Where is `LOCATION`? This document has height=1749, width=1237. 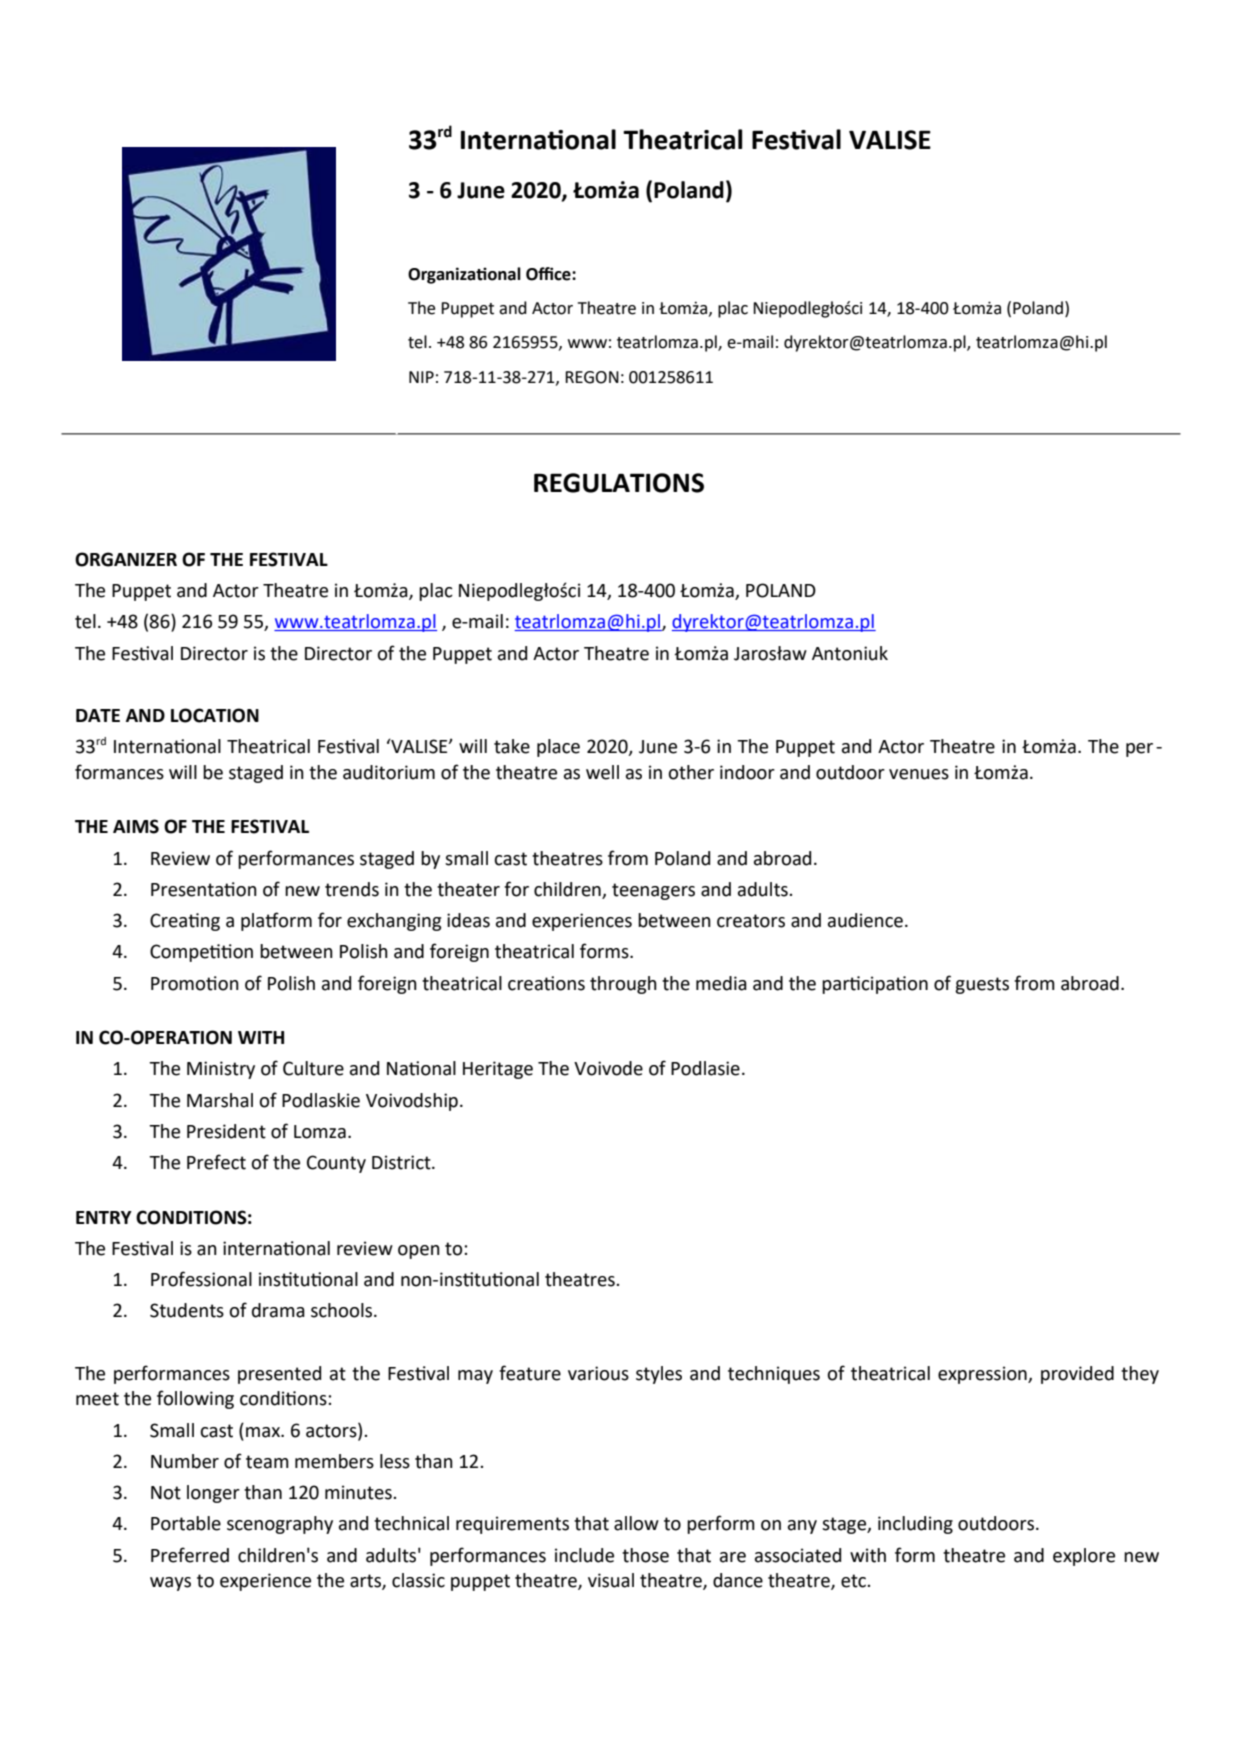 LOCATION is located at coordinates (215, 715).
